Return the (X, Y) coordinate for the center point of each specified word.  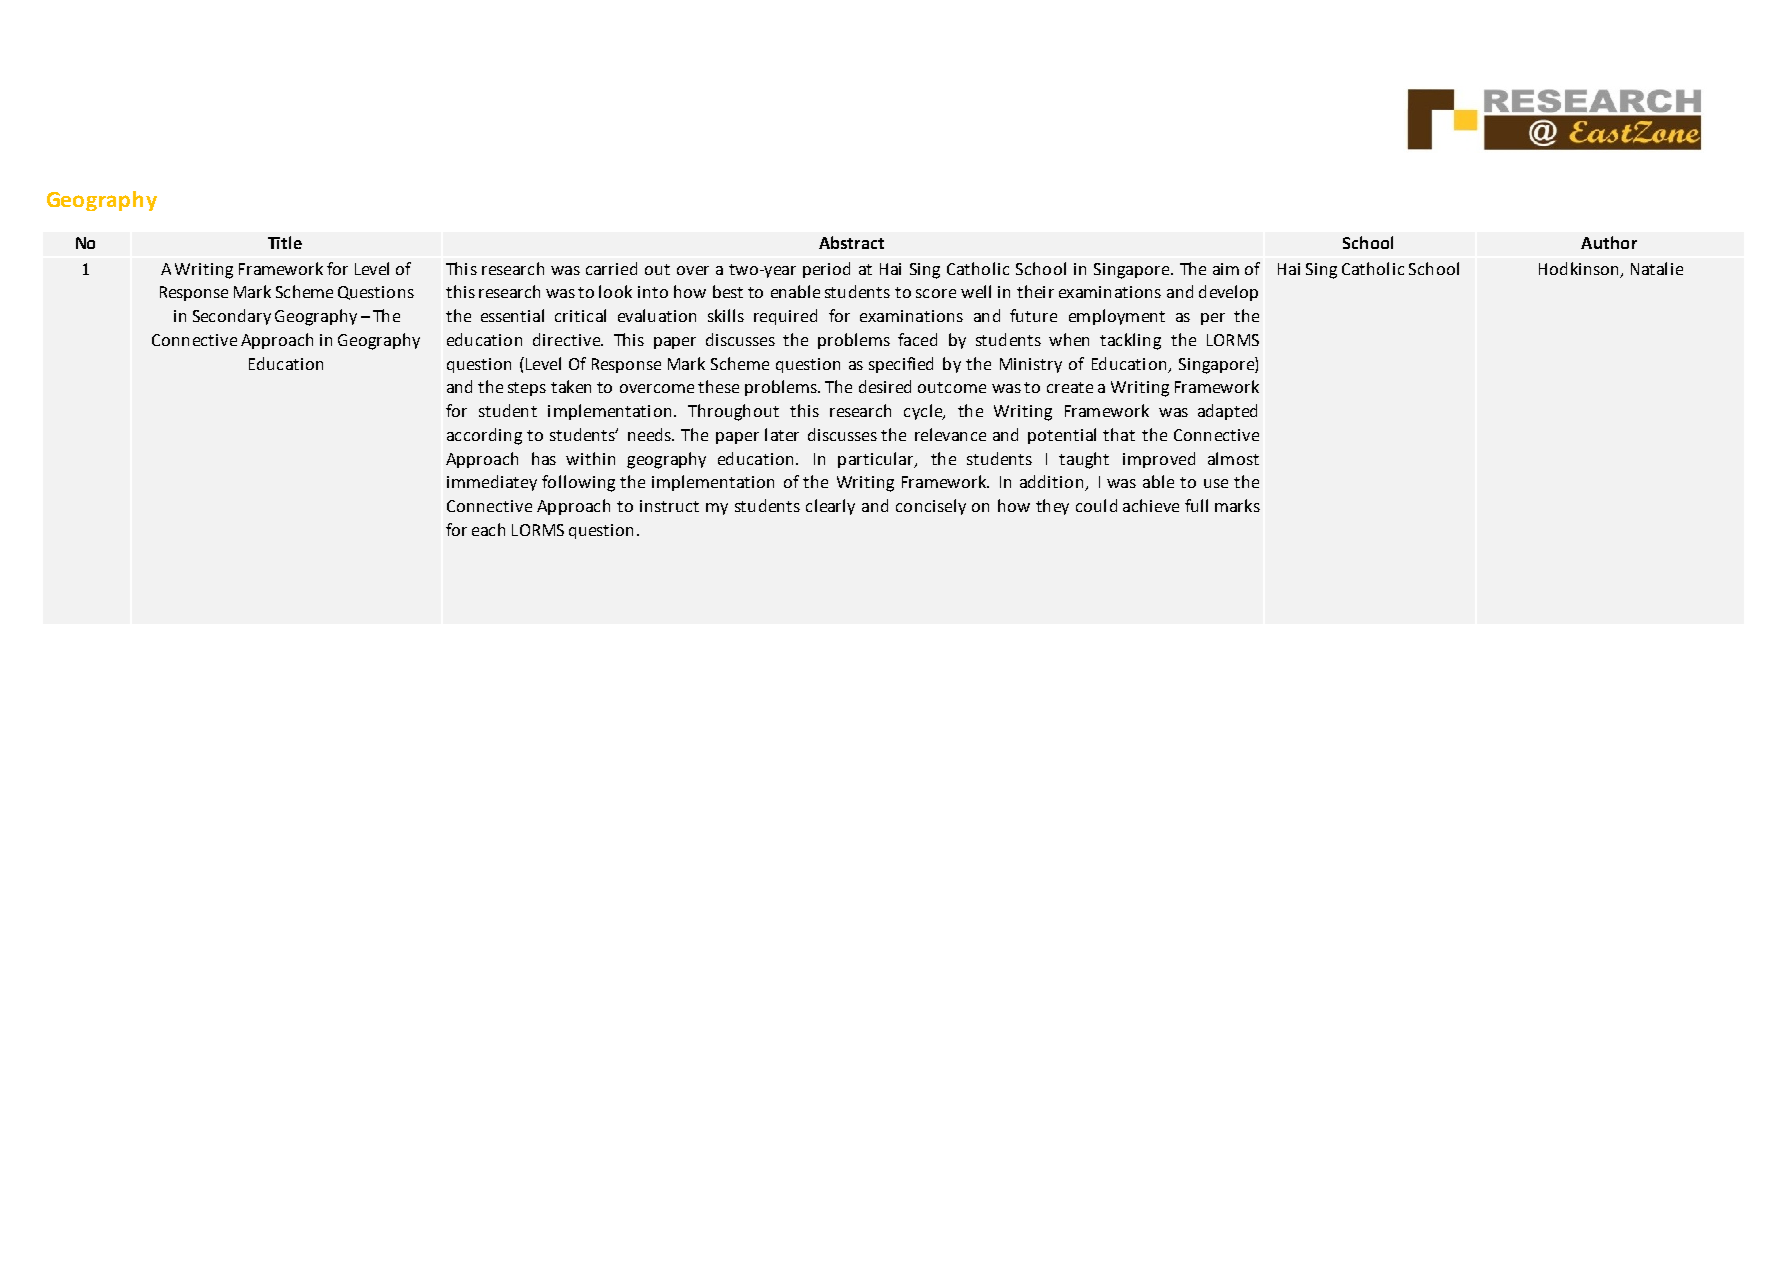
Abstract (851, 242)
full (1196, 505)
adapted (1227, 412)
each (488, 529)
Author (1609, 242)
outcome (952, 387)
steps (527, 389)
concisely (931, 507)
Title (285, 242)
